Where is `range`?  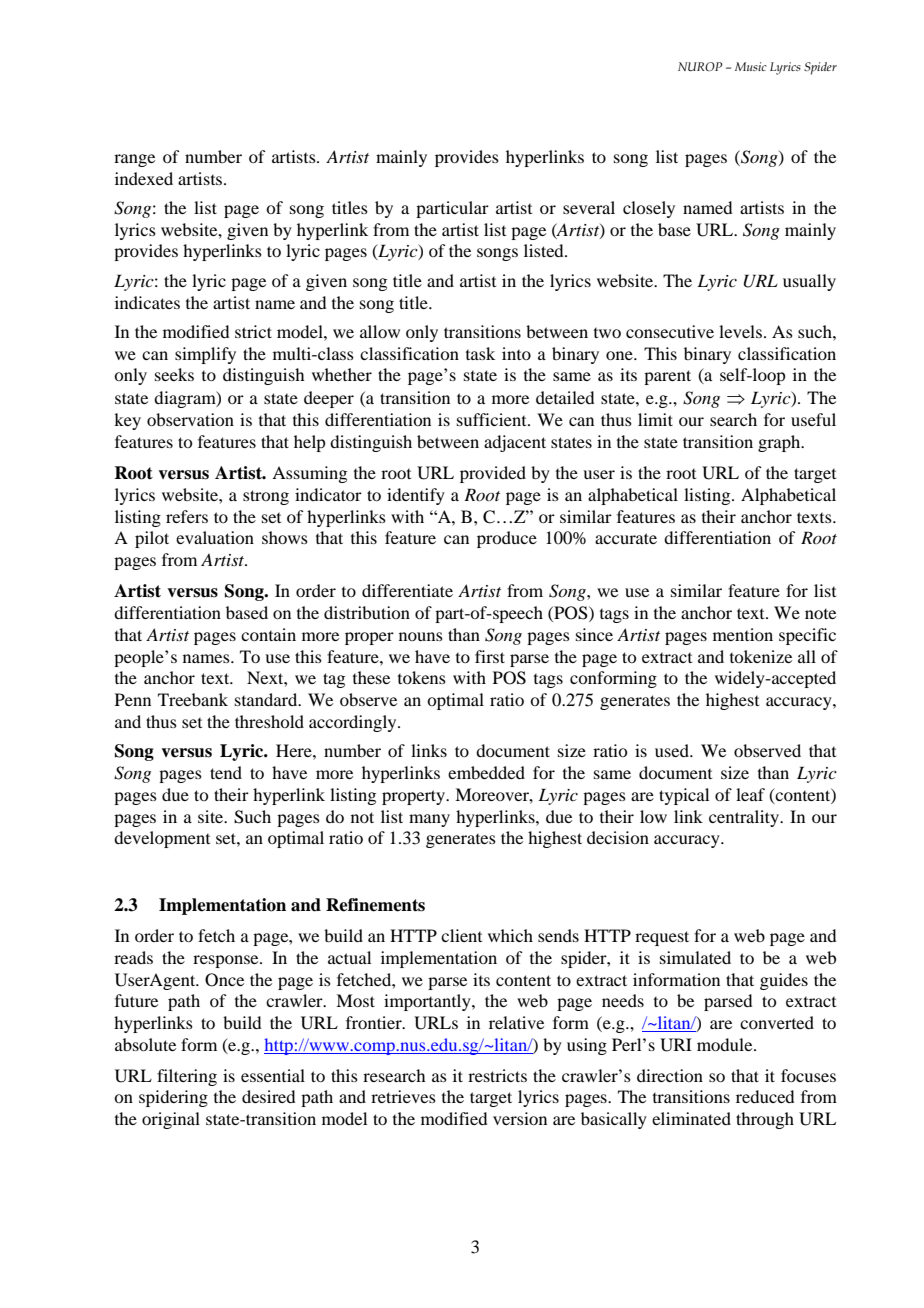 range is located at coordinates (134, 160).
